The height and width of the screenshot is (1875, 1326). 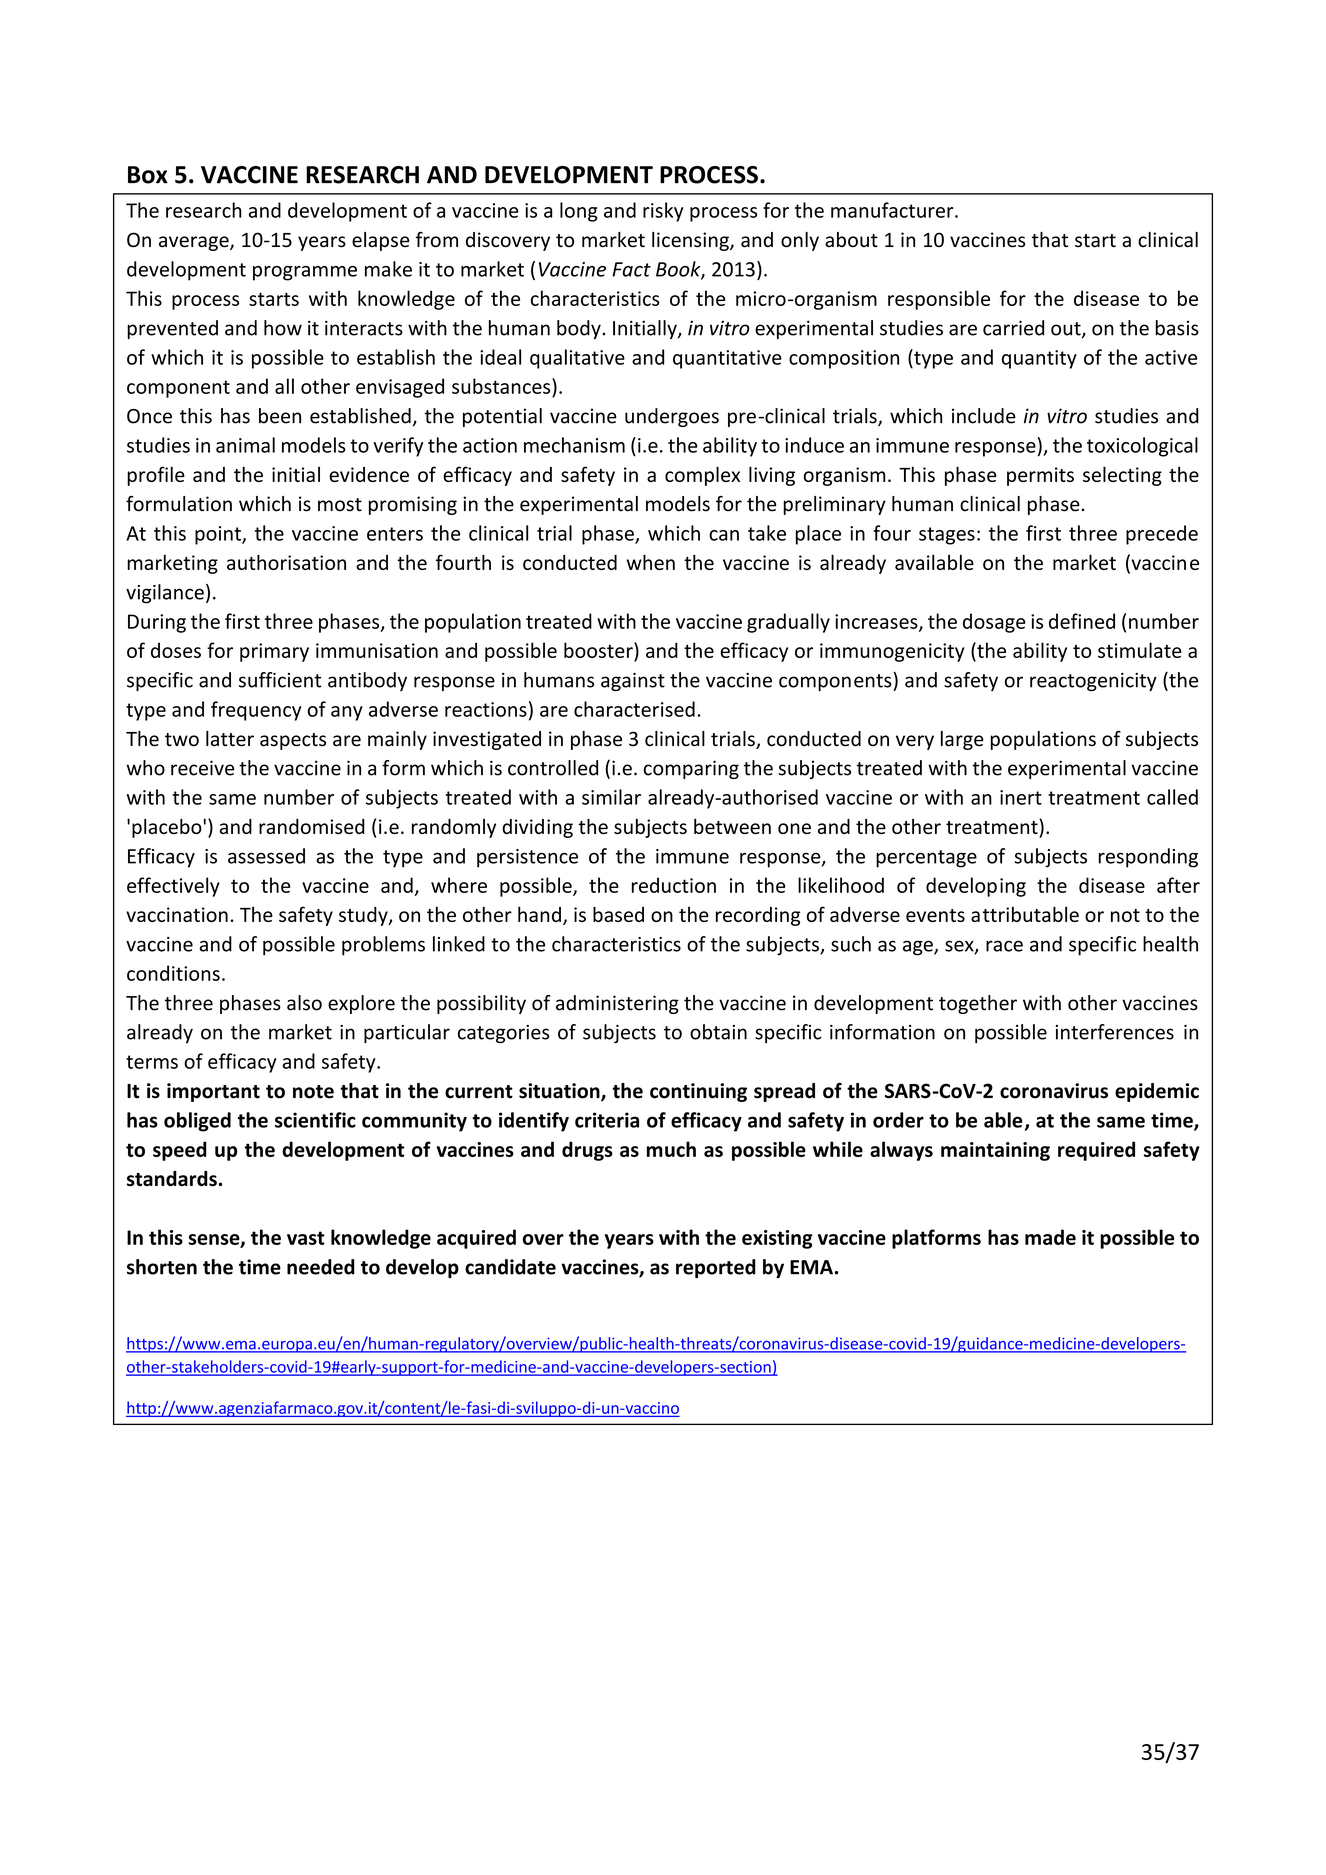 What do you see at coordinates (195, 243) in the screenshot?
I see `average` at bounding box center [195, 243].
